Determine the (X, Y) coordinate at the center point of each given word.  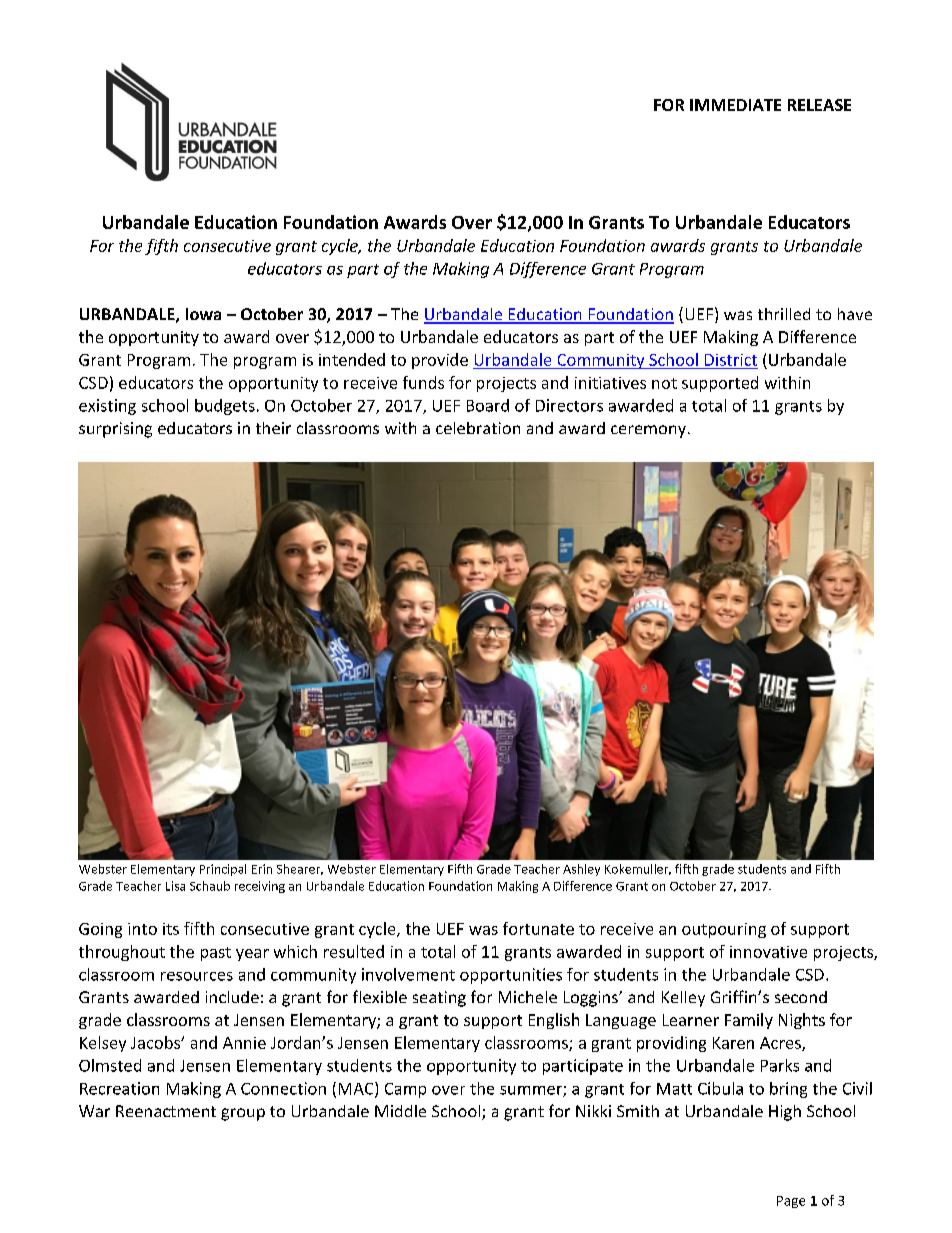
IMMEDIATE (735, 105)
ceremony (648, 431)
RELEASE (819, 105)
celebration (478, 428)
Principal (223, 870)
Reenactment (166, 1111)
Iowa (203, 314)
